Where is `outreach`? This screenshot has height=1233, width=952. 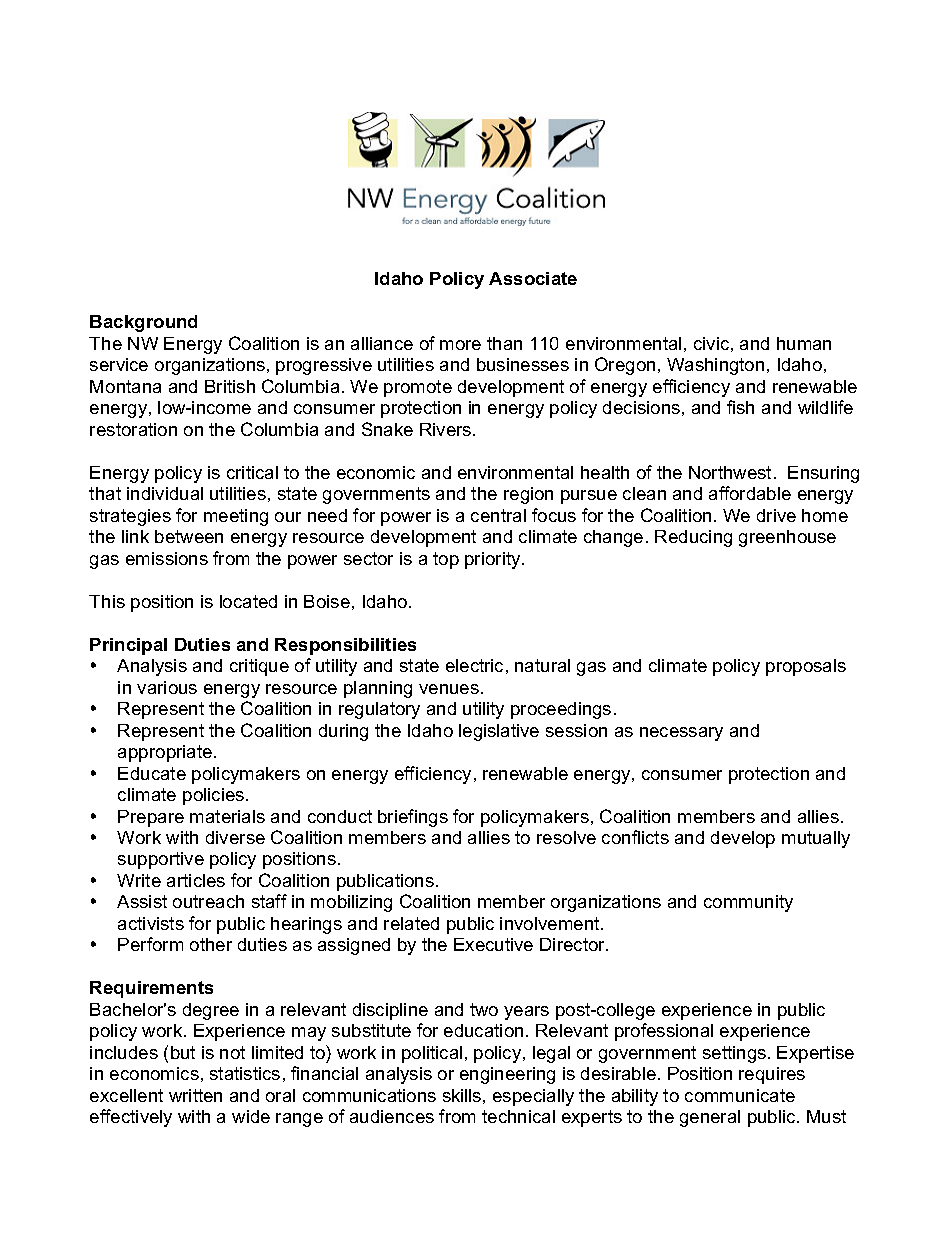
outreach is located at coordinates (208, 901).
